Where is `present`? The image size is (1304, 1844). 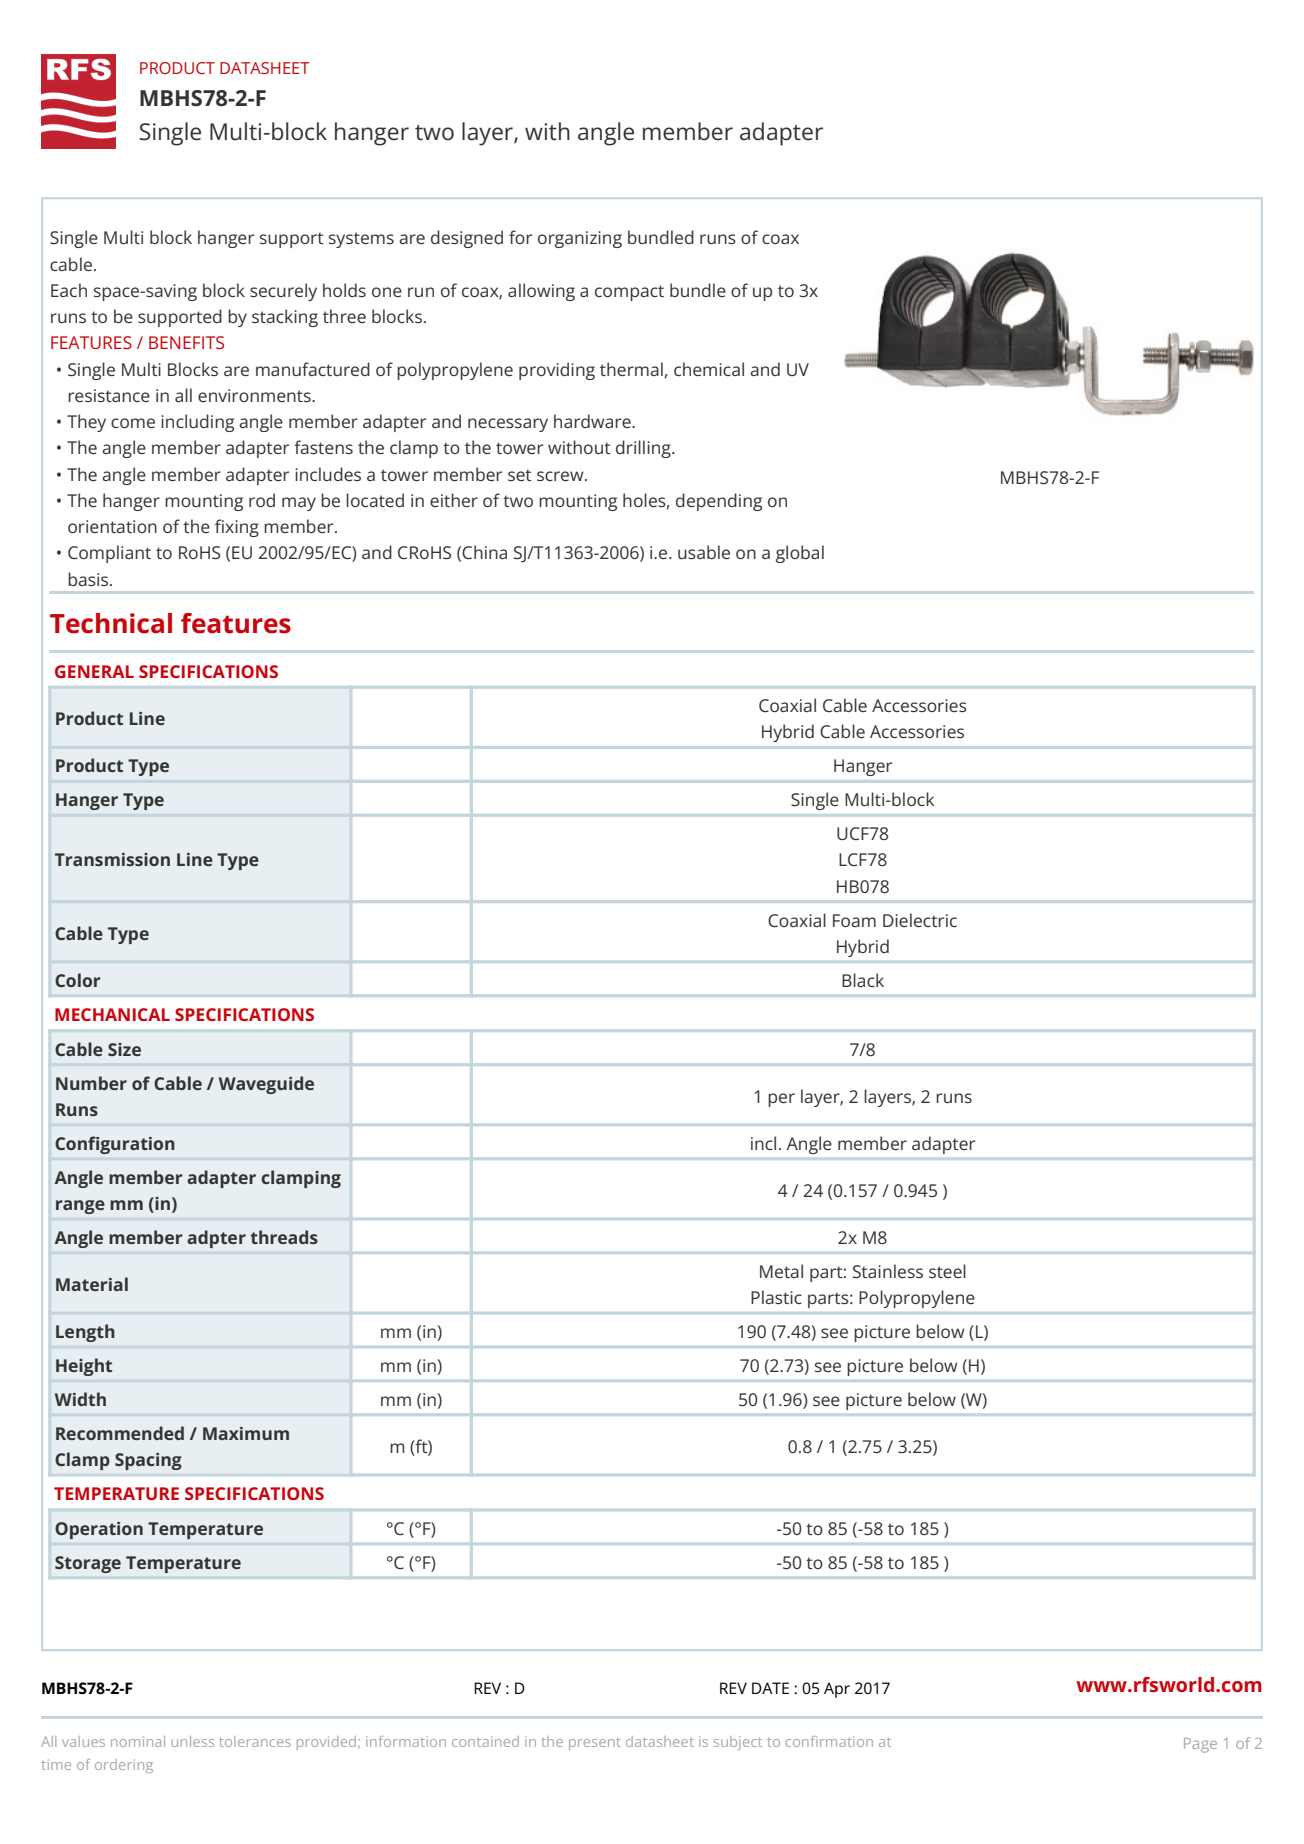
present is located at coordinates (595, 1744).
